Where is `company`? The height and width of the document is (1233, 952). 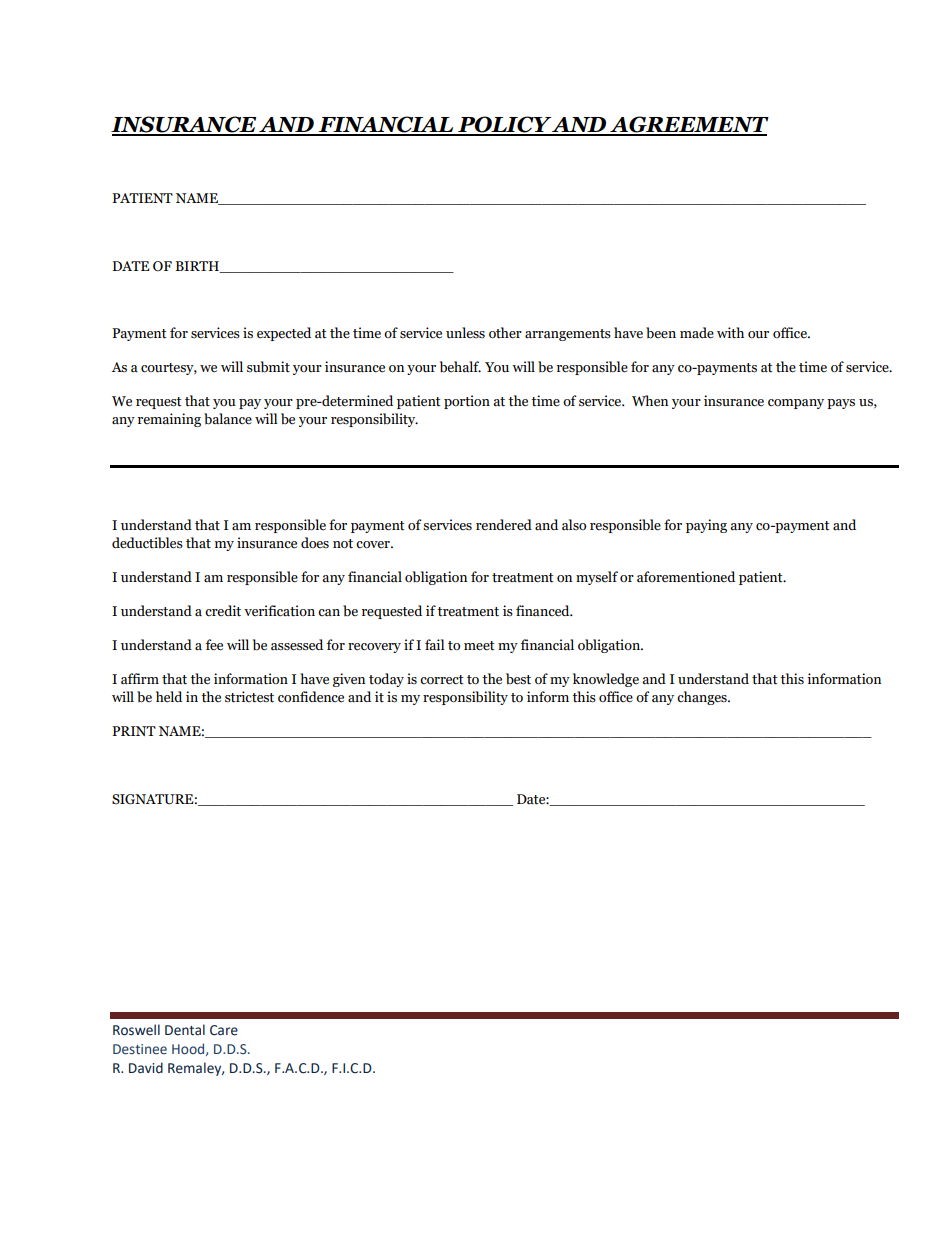
company is located at coordinates (796, 404).
